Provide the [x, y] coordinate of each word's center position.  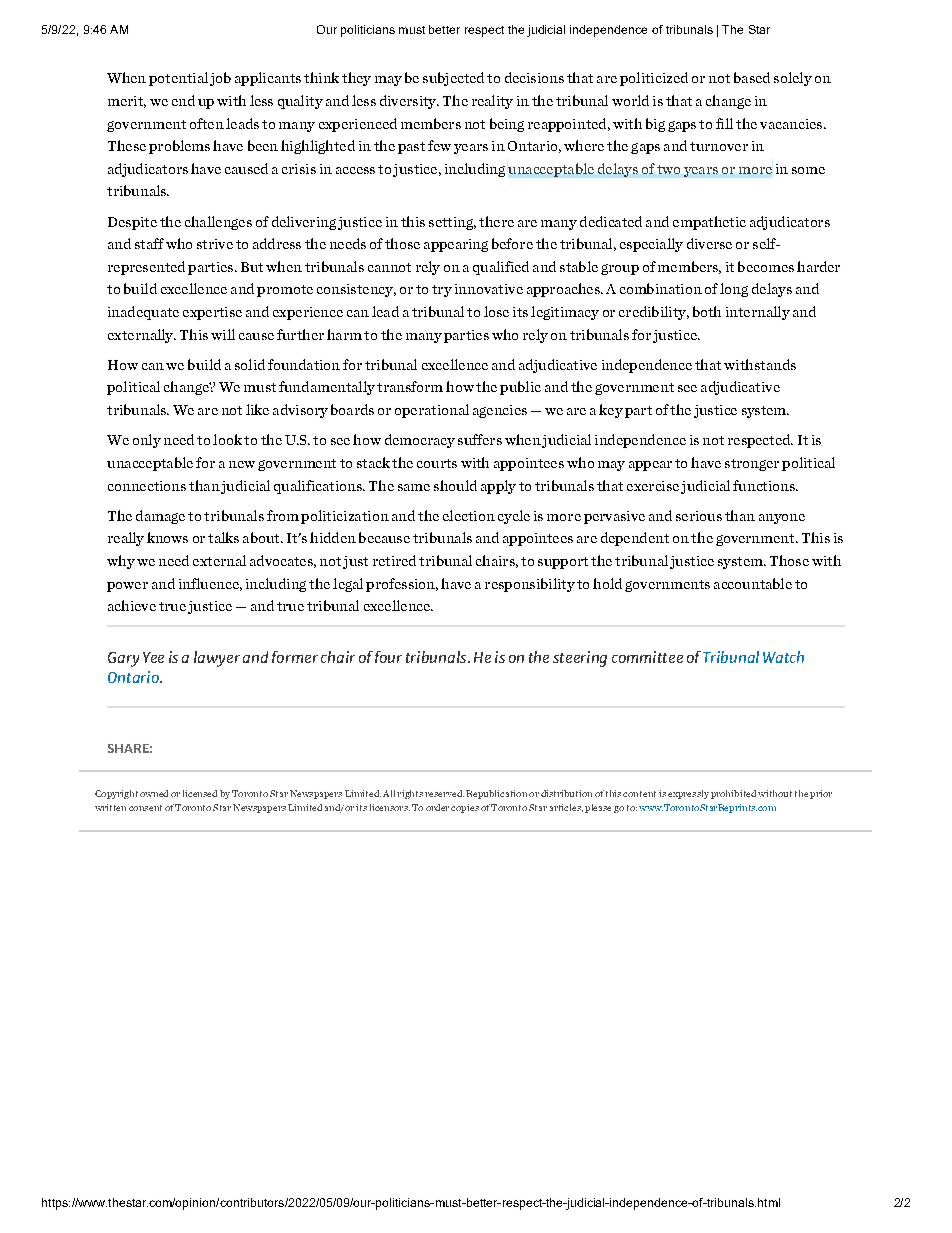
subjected [453, 79]
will [223, 334]
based [752, 77]
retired [394, 560]
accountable [753, 583]
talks [223, 537]
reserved [444, 793]
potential [178, 79]
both [707, 311]
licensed [200, 793]
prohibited [733, 794]
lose [496, 311]
